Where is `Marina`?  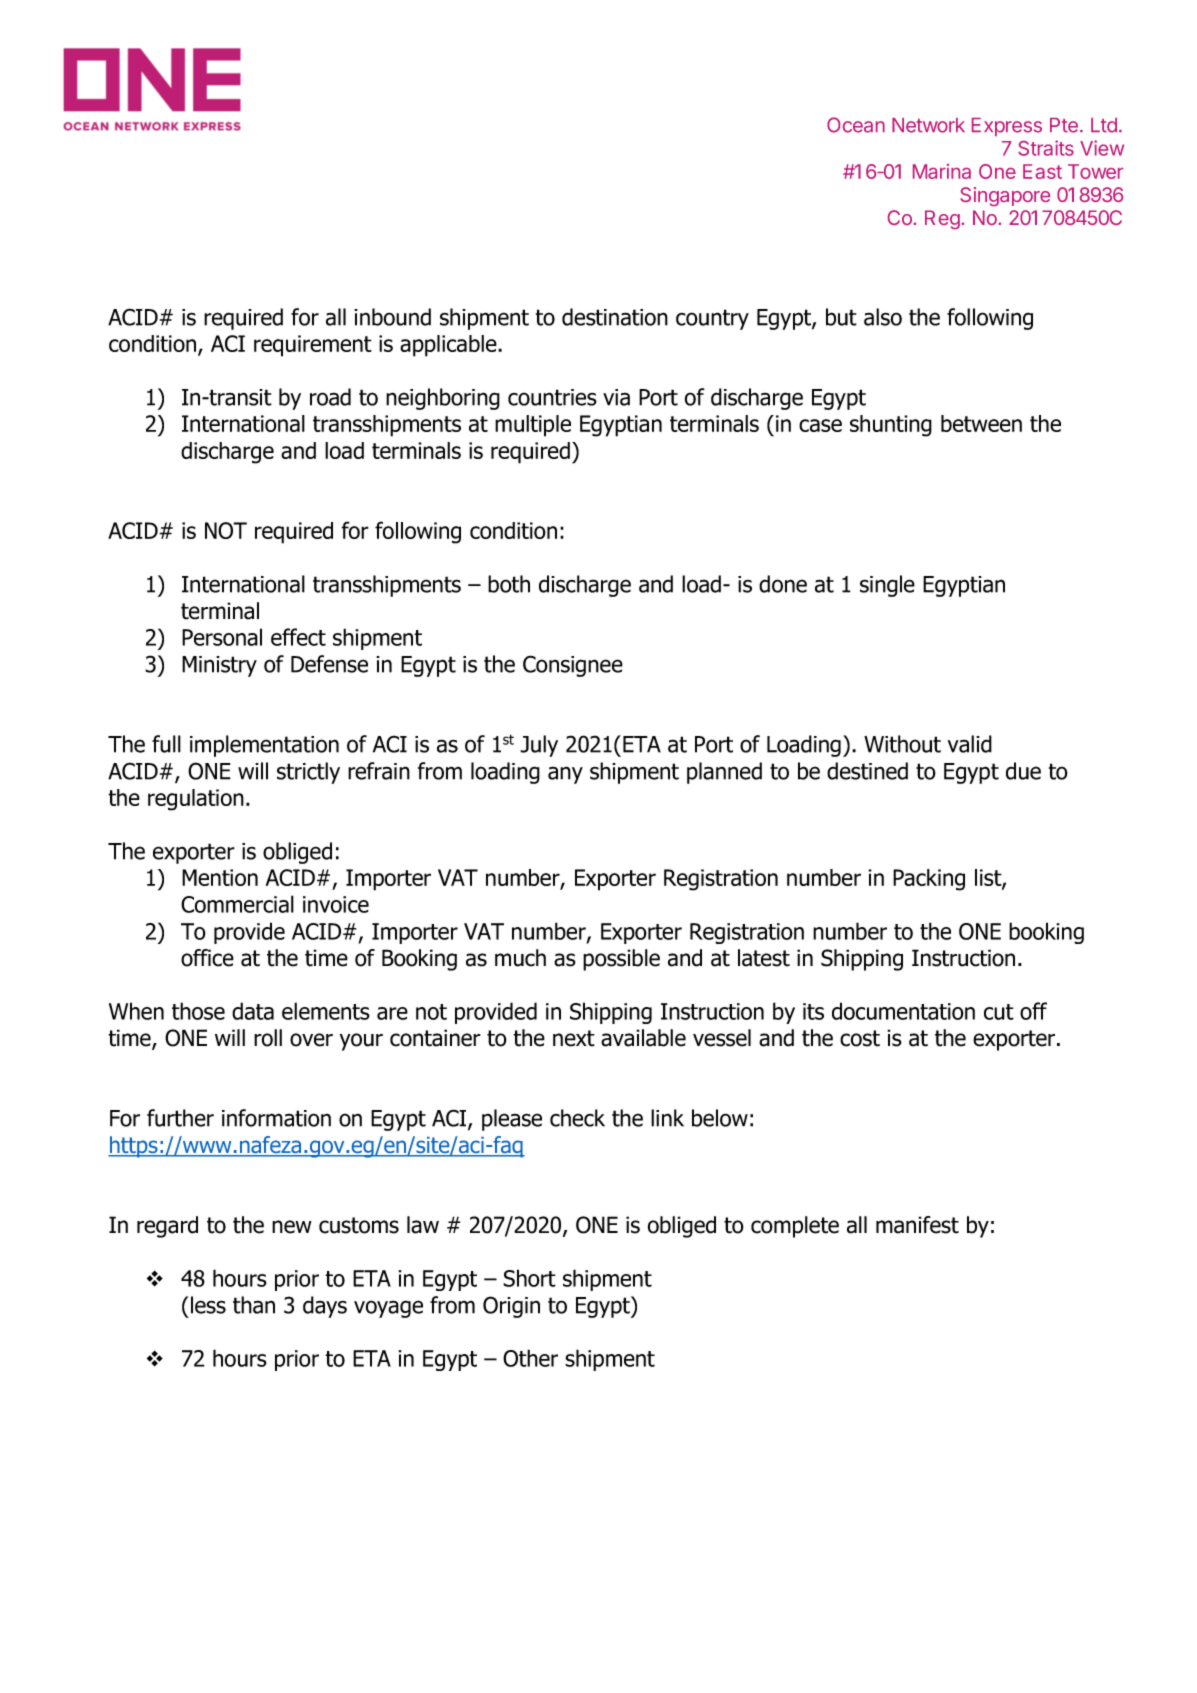 Marina is located at coordinates (942, 171).
